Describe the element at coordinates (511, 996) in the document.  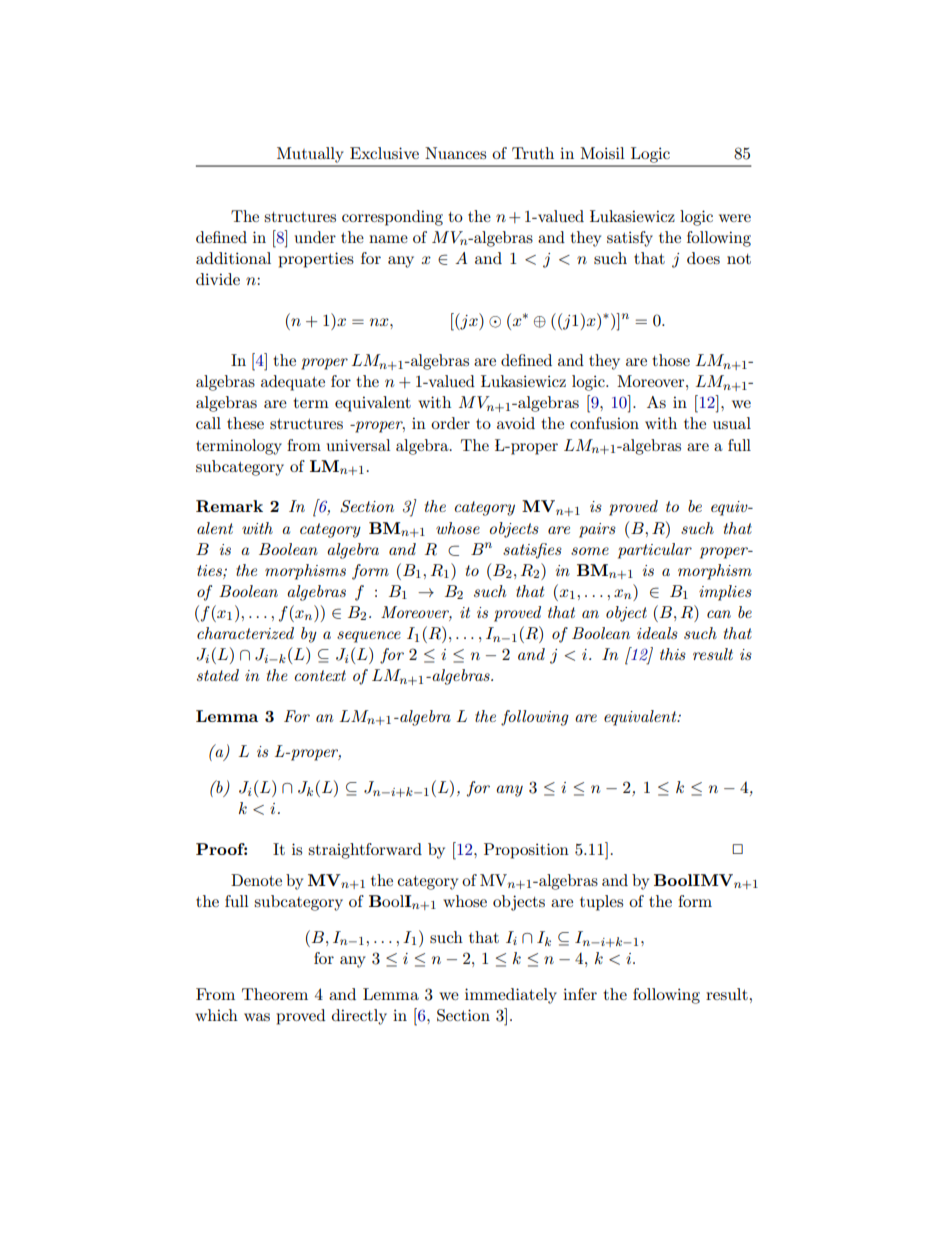
I see `immediately` at that location.
